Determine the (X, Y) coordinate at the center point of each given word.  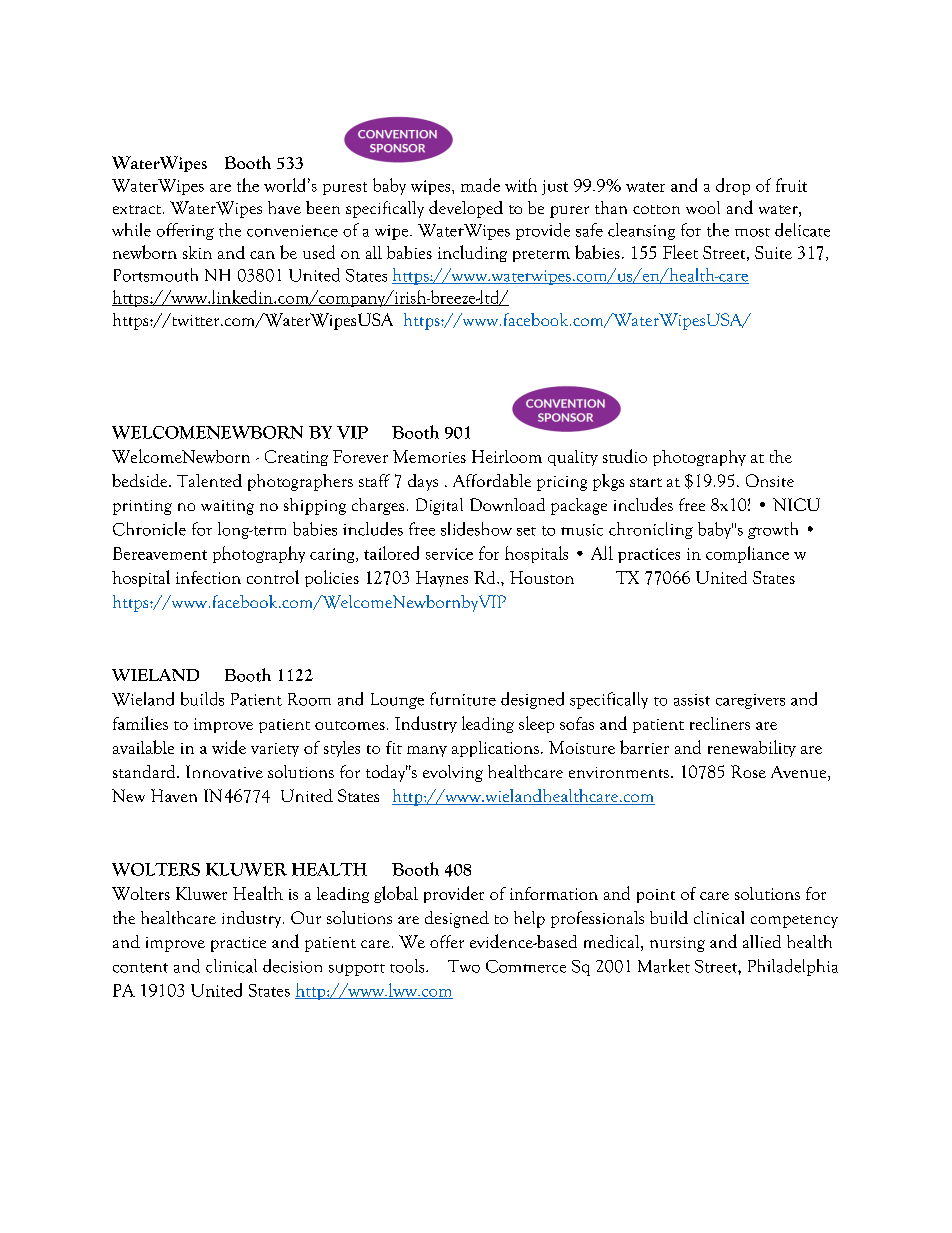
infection (208, 577)
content (140, 968)
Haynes (442, 579)
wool (703, 207)
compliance (747, 554)
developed (466, 209)
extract (138, 209)
